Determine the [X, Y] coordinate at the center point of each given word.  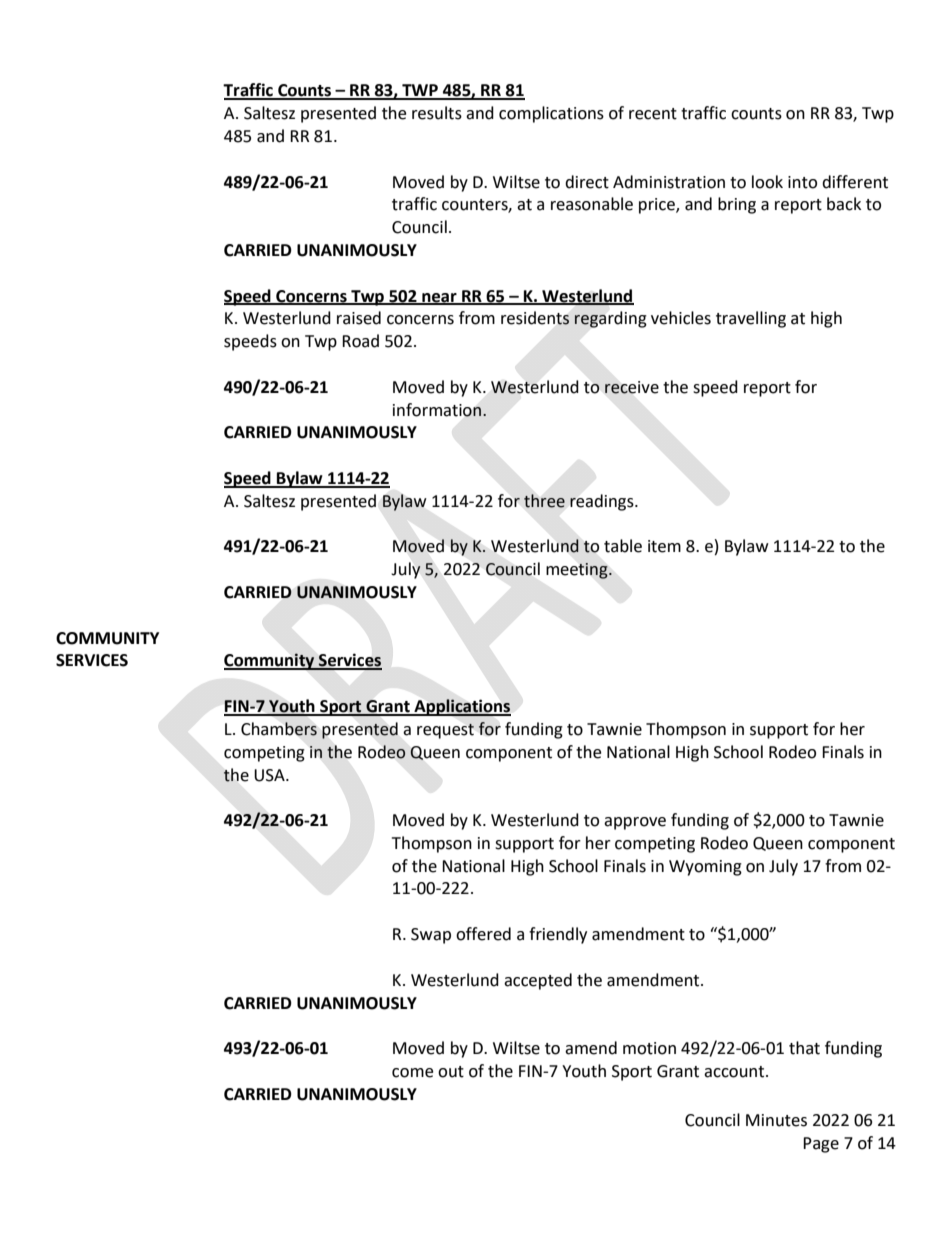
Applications [461, 707]
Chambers [279, 729]
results [437, 113]
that [804, 1048]
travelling [751, 319]
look [767, 182]
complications [551, 114]
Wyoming [705, 868]
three [544, 501]
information [437, 410]
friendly [558, 935]
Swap [431, 936]
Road [360, 341]
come [412, 1073]
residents [535, 318]
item [664, 546]
